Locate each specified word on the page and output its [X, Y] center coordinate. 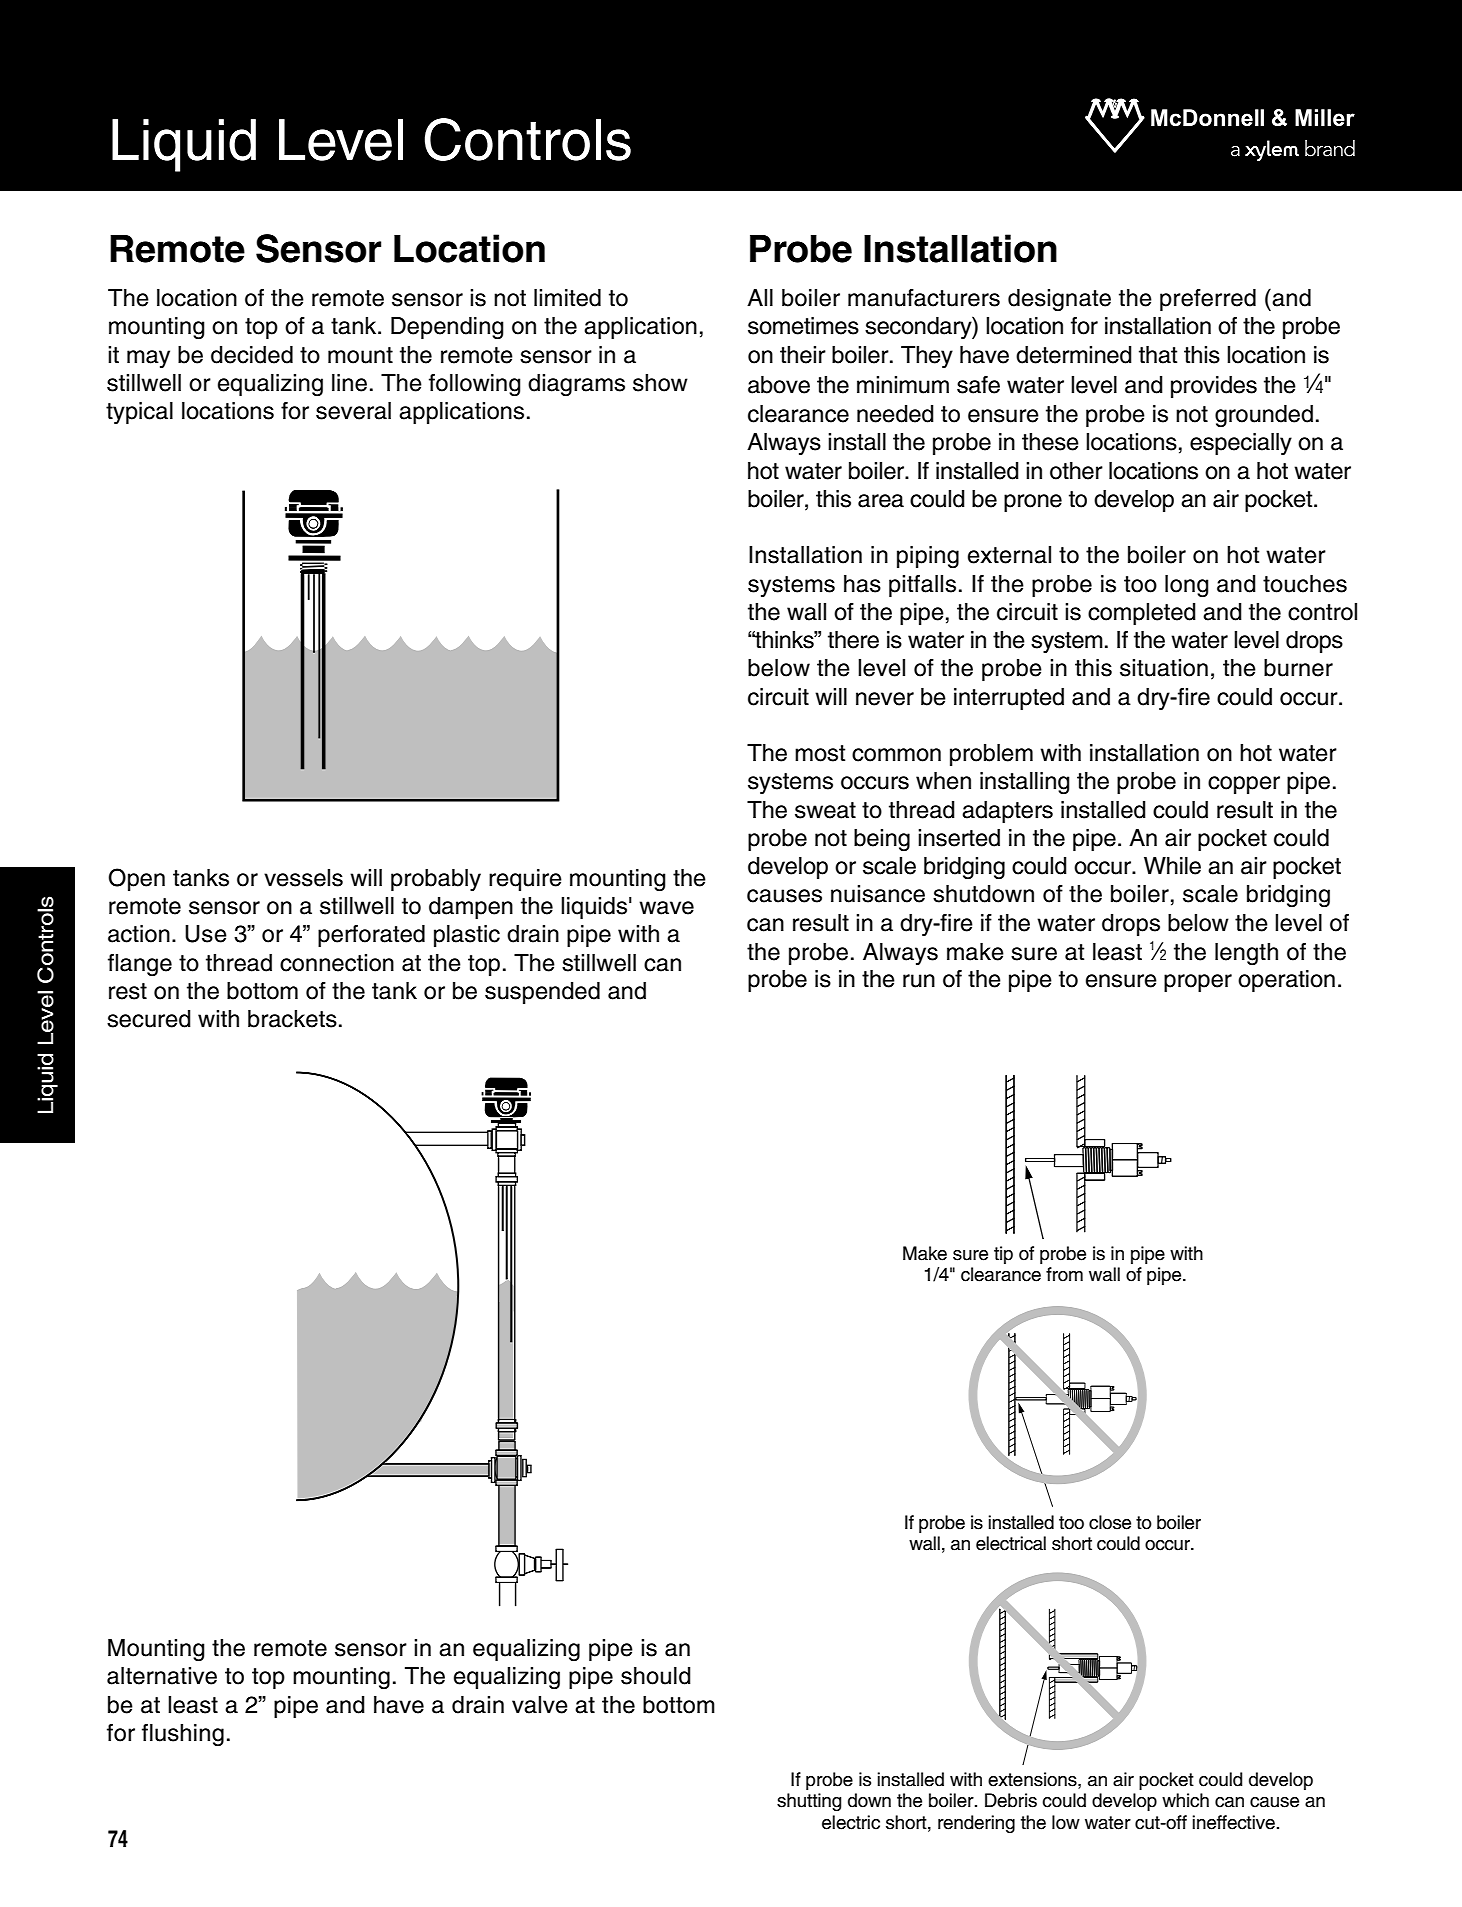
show [660, 383]
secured [149, 1019]
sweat [825, 810]
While [1172, 866]
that [1158, 355]
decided [252, 355]
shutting [809, 1802]
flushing [183, 1735]
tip [1003, 1255]
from [1064, 1274]
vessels [303, 878]
